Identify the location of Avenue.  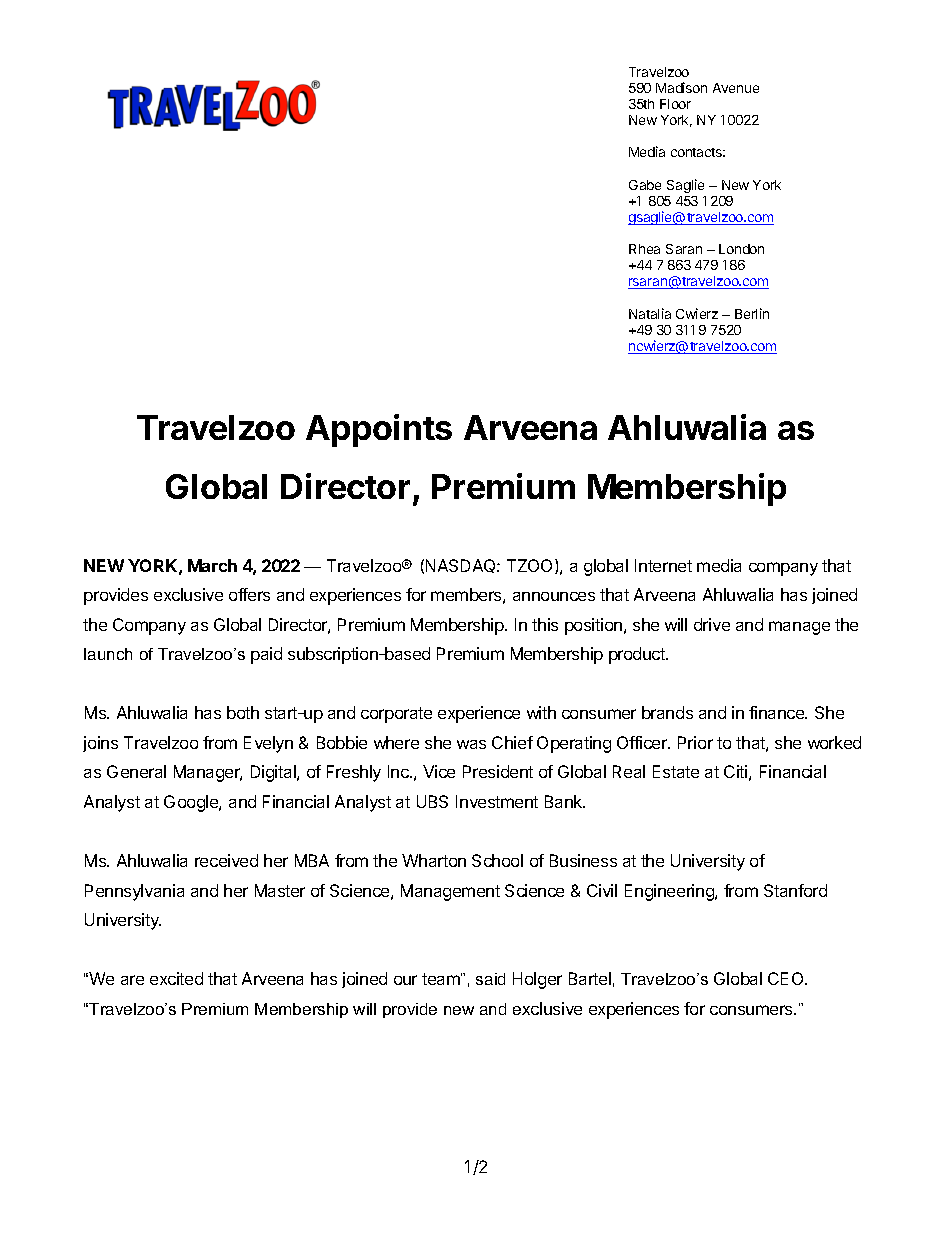
(736, 88).
